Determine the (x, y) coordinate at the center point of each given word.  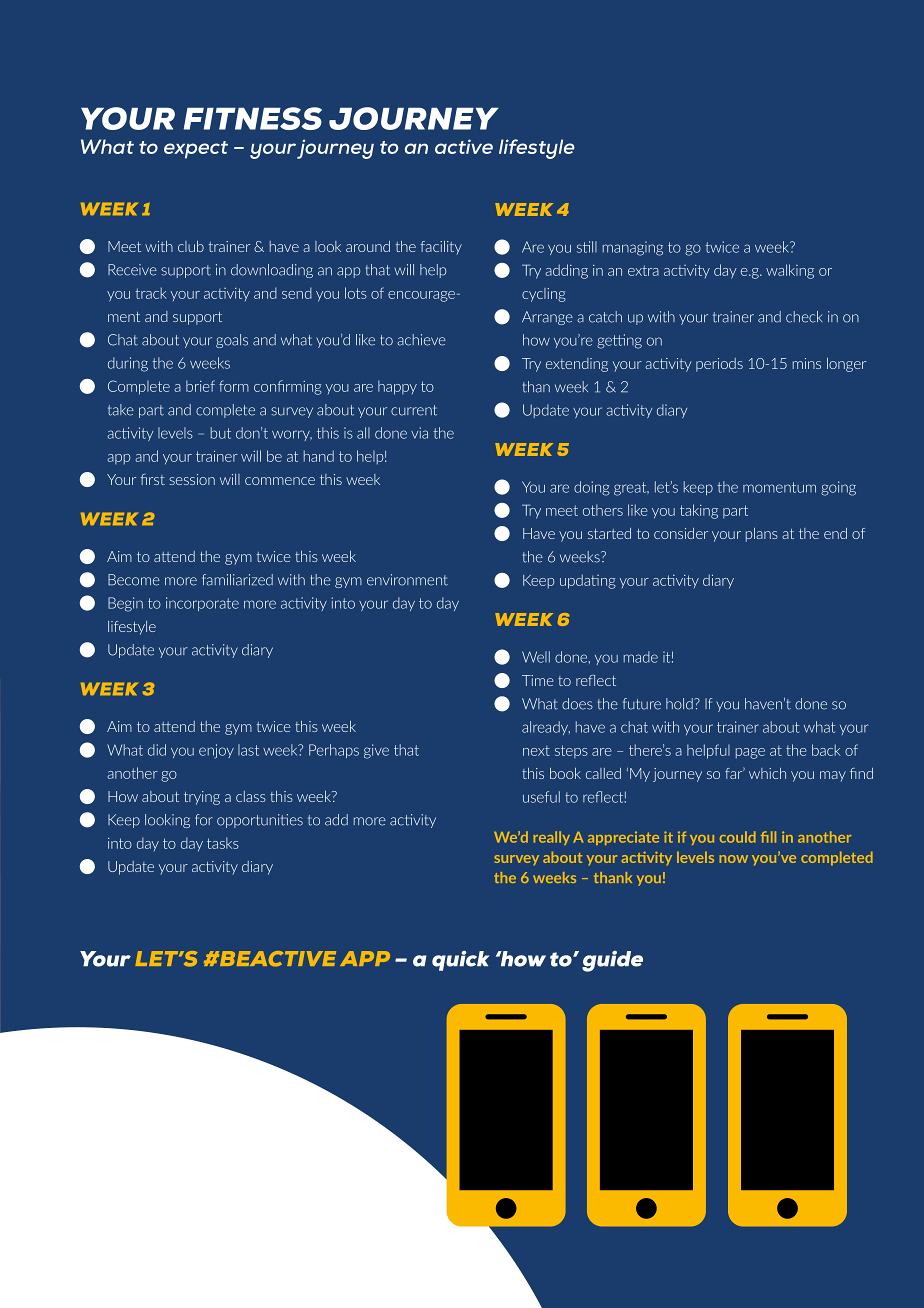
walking (790, 271)
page (750, 753)
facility (441, 248)
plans (762, 535)
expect (196, 150)
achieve (421, 340)
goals (232, 341)
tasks (223, 843)
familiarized (237, 580)
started (609, 533)
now (734, 859)
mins (807, 363)
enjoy (216, 751)
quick (461, 961)
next (536, 751)
